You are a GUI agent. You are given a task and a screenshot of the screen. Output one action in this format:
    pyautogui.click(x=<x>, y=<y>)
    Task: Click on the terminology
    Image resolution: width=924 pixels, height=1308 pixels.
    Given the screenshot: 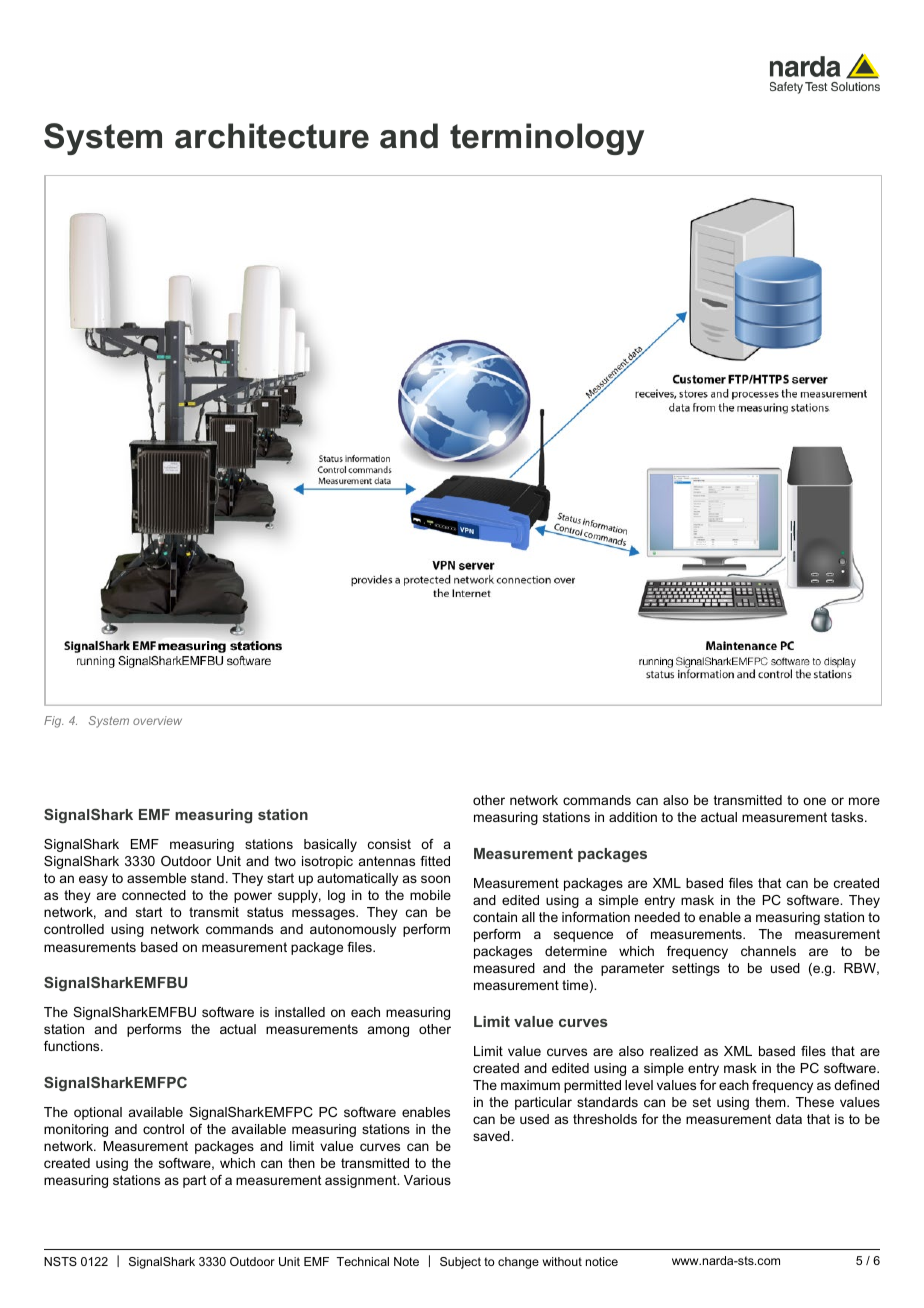 What is the action you would take?
    pyautogui.click(x=547, y=139)
